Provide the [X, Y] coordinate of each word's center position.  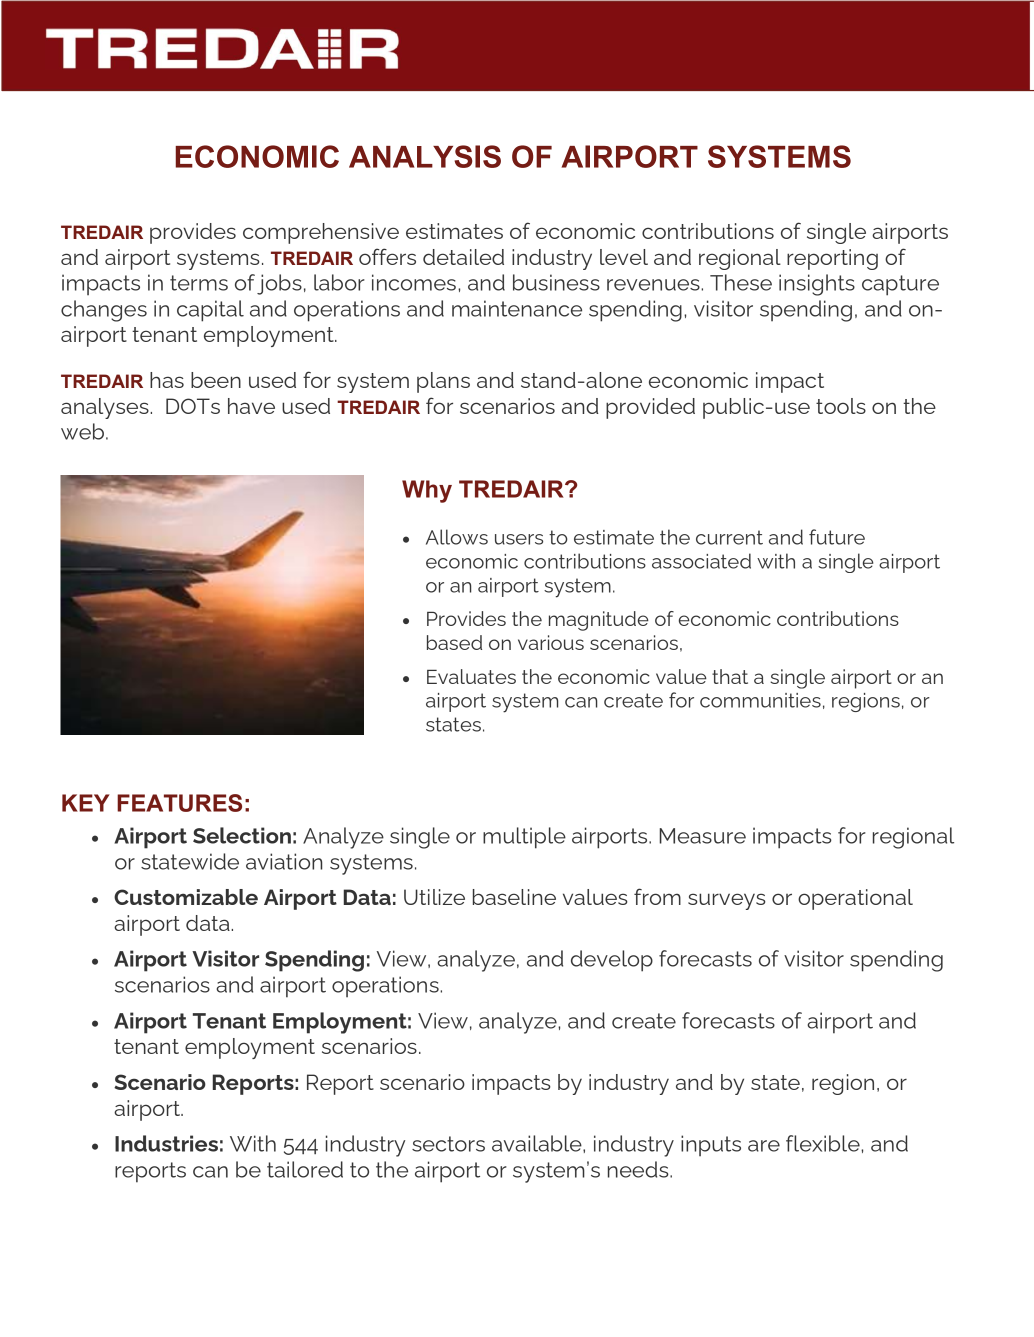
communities [760, 700]
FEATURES [179, 803]
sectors [448, 1144]
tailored [305, 1169]
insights [817, 285]
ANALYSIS [425, 156]
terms [199, 283]
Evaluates [471, 676]
